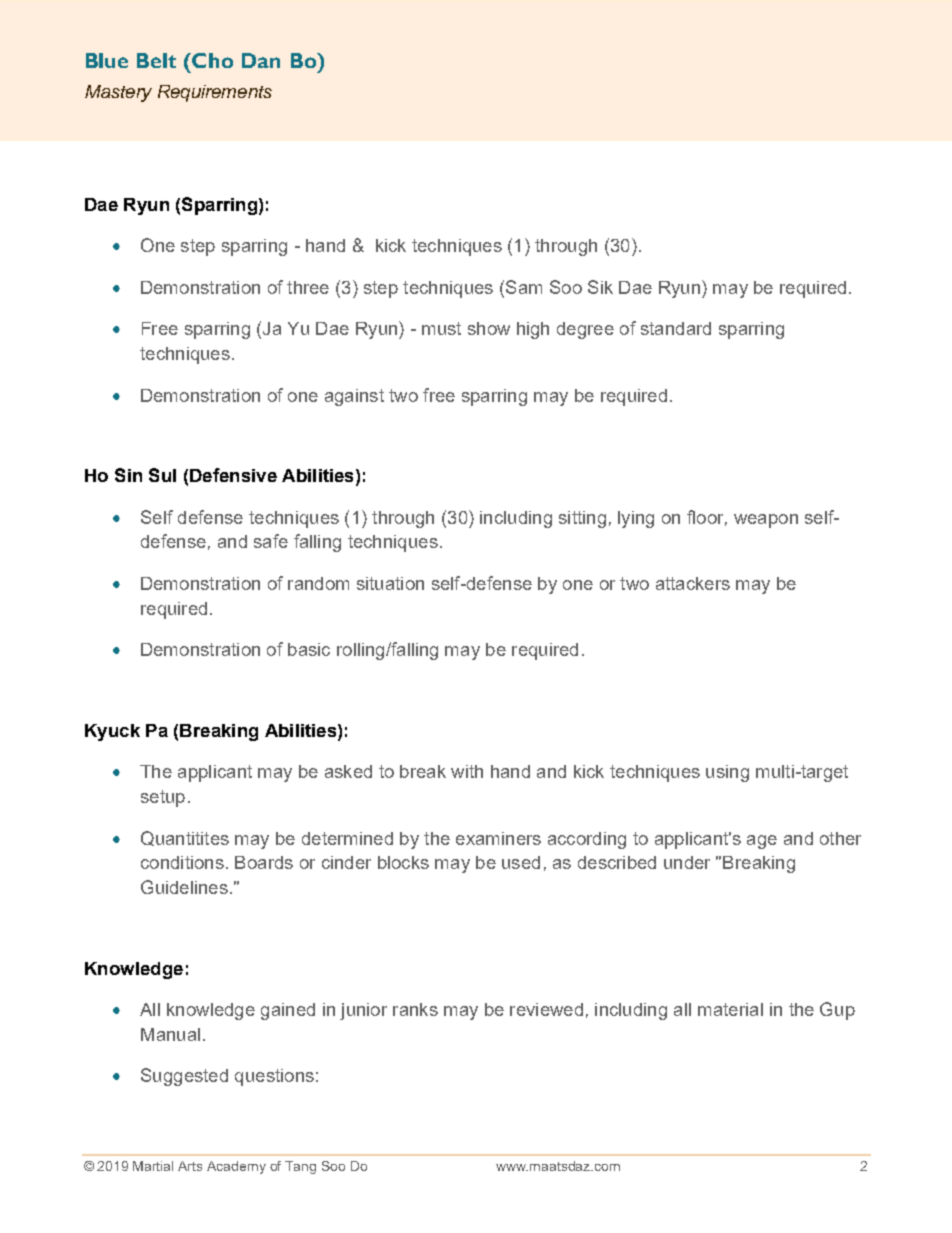 The width and height of the screenshot is (952, 1233). Describe the element at coordinates (261, 60) in the screenshot. I see `Dan` at that location.
